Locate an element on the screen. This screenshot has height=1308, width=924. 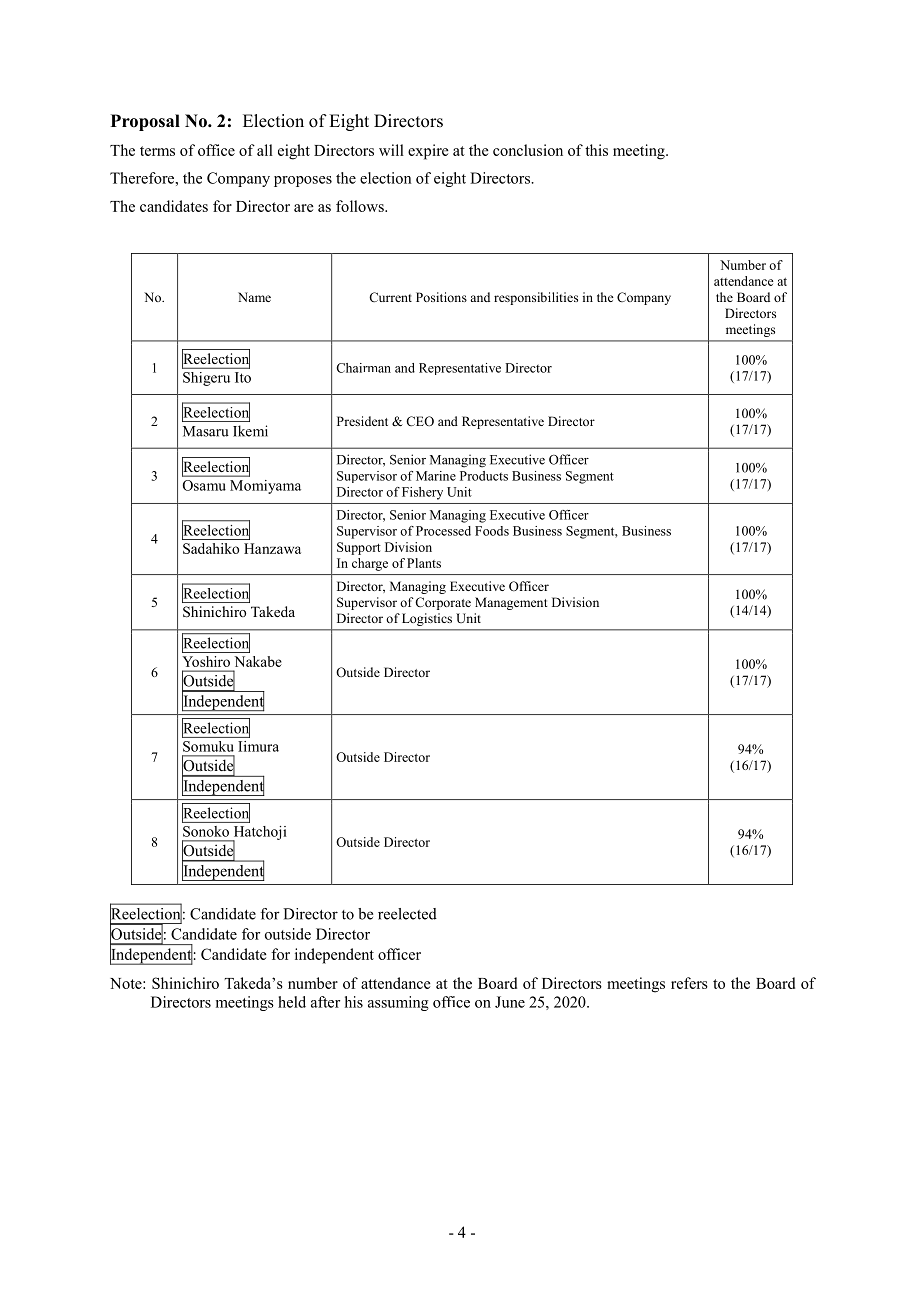
expire is located at coordinates (428, 152).
